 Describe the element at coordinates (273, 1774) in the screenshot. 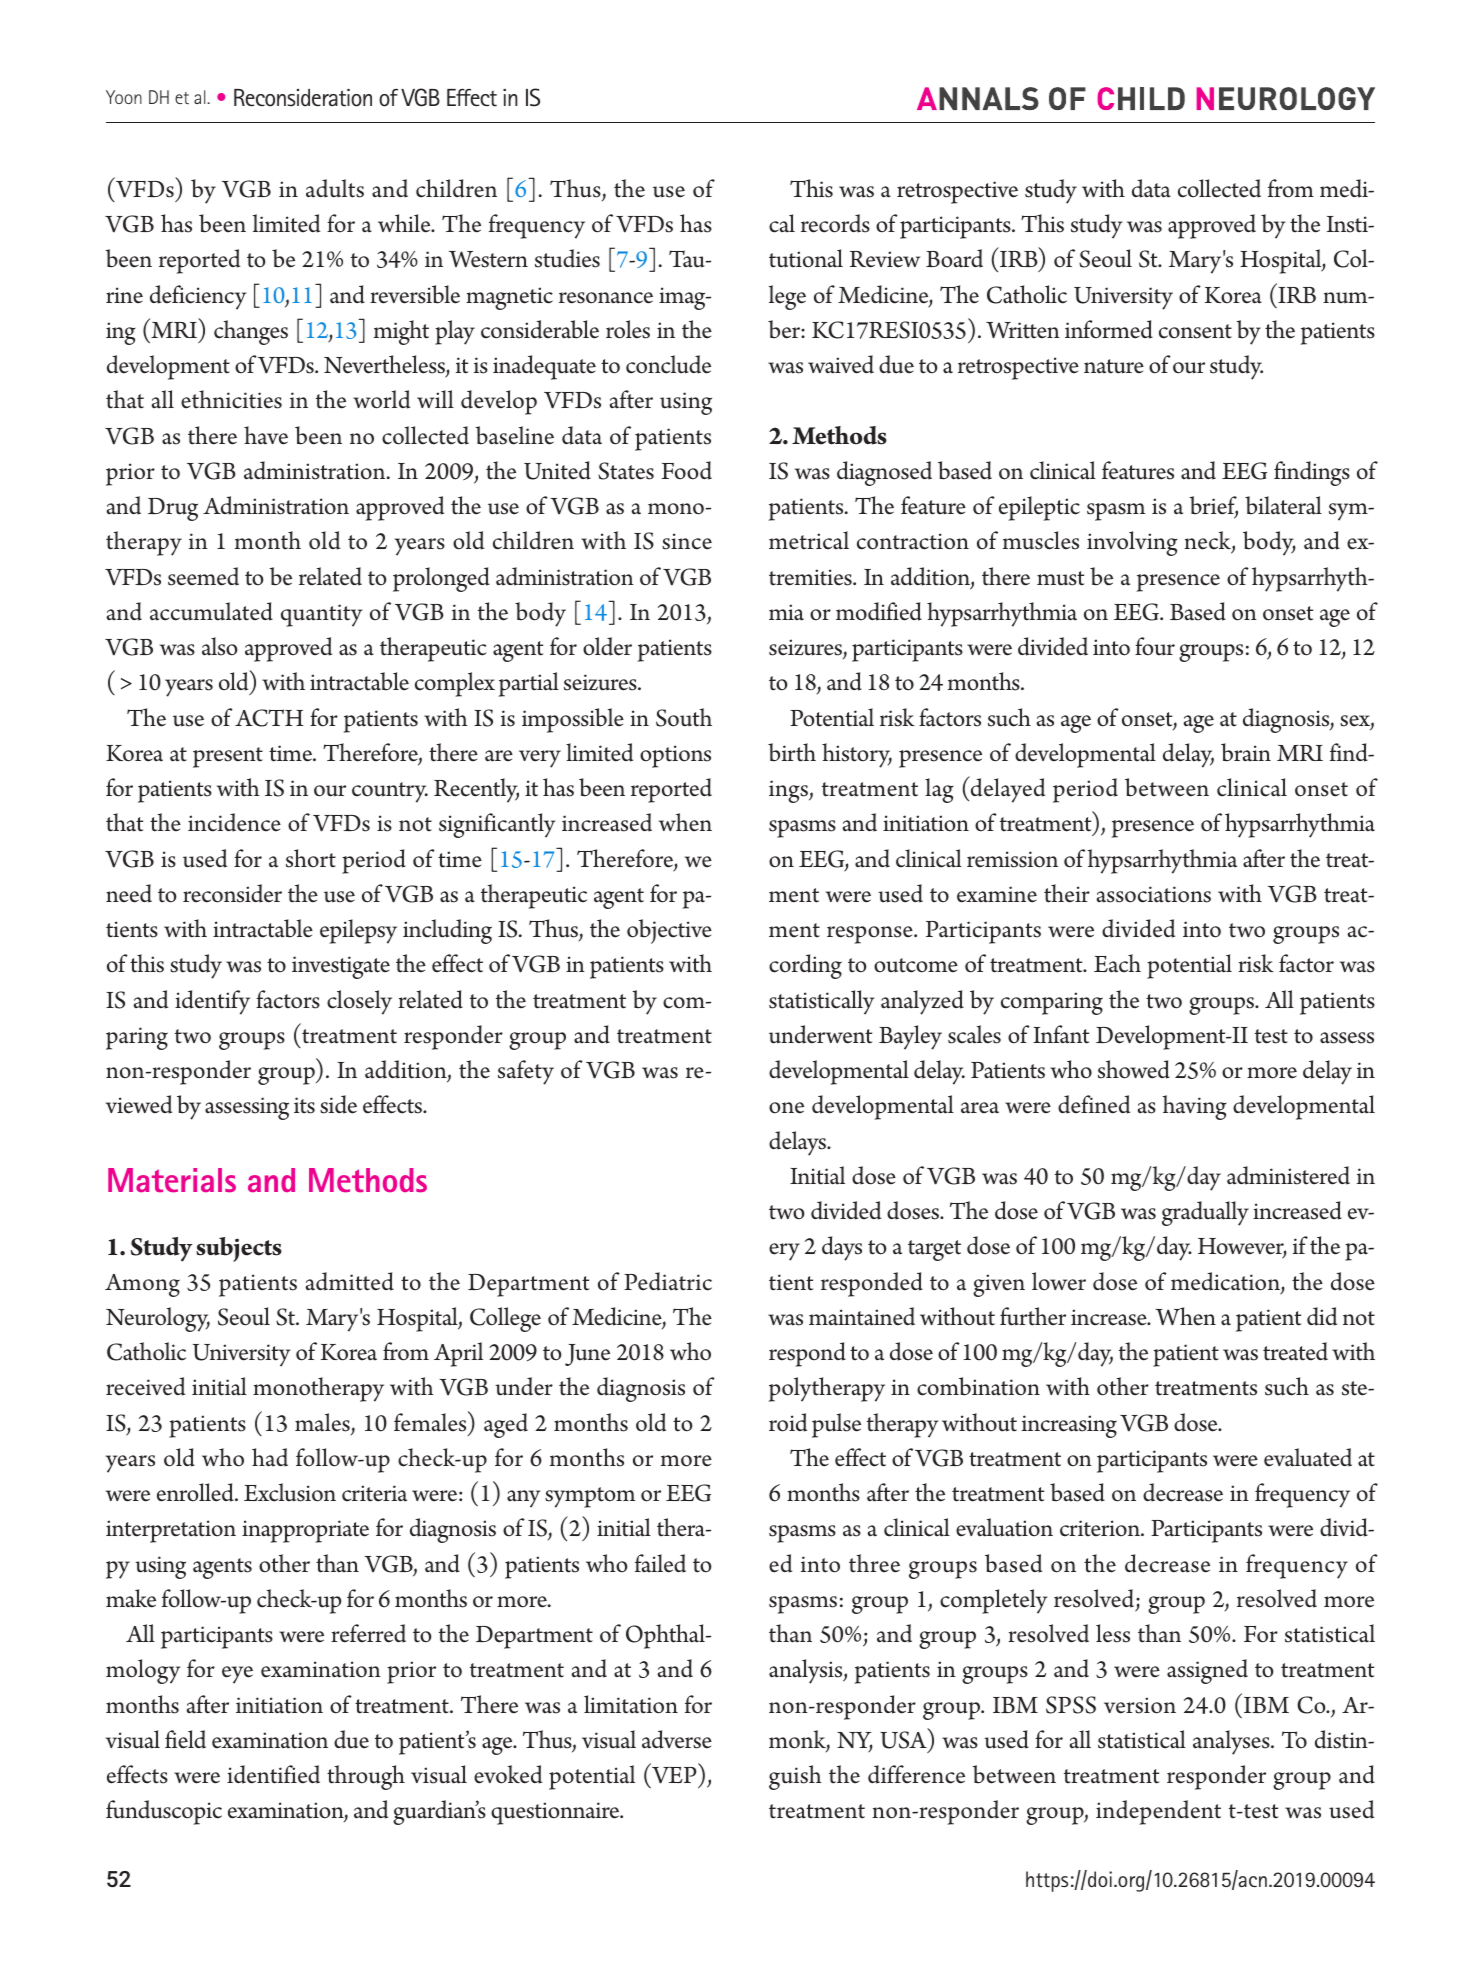

I see `identified` at that location.
